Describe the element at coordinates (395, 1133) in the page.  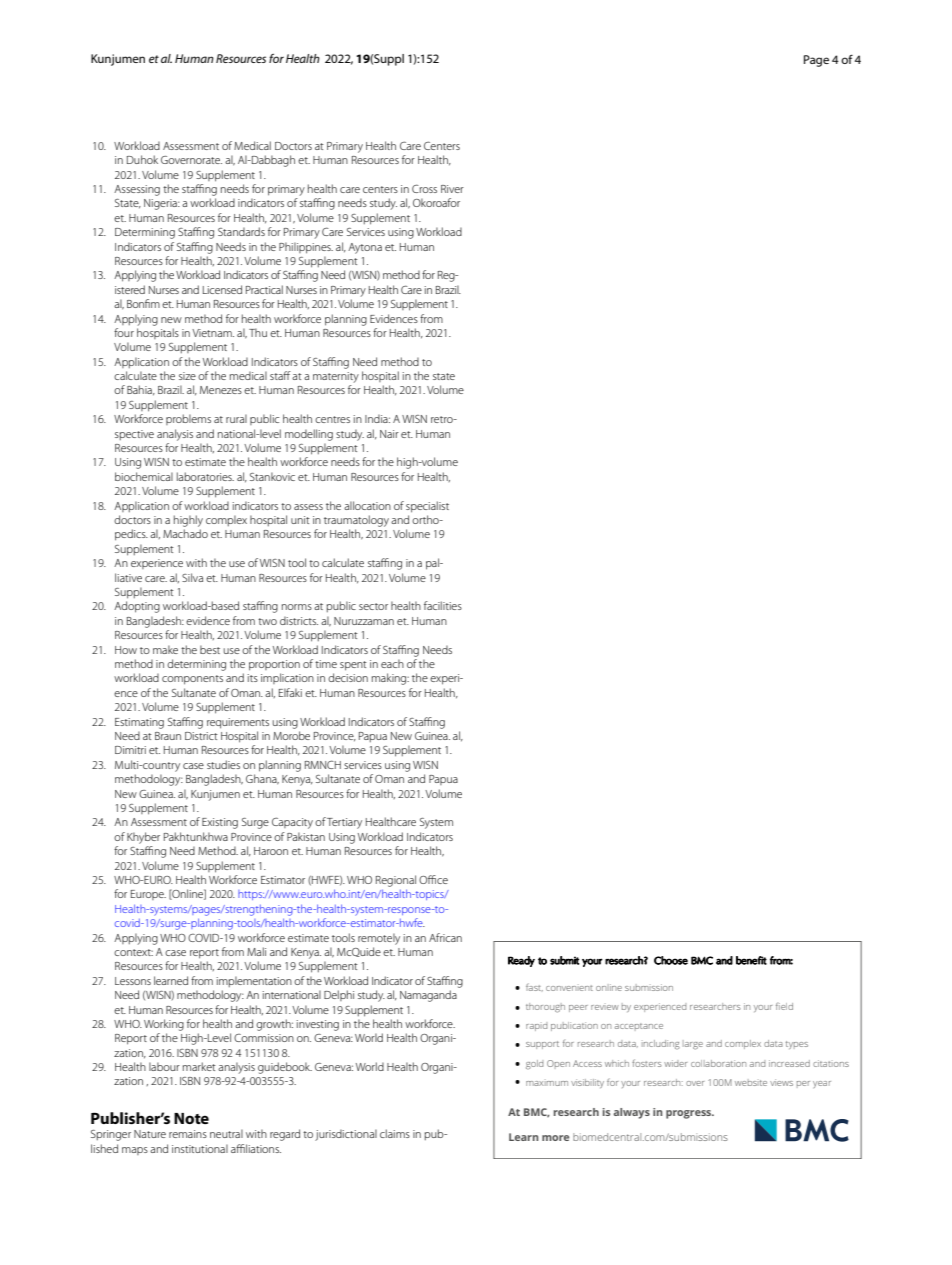
I see `claims` at that location.
